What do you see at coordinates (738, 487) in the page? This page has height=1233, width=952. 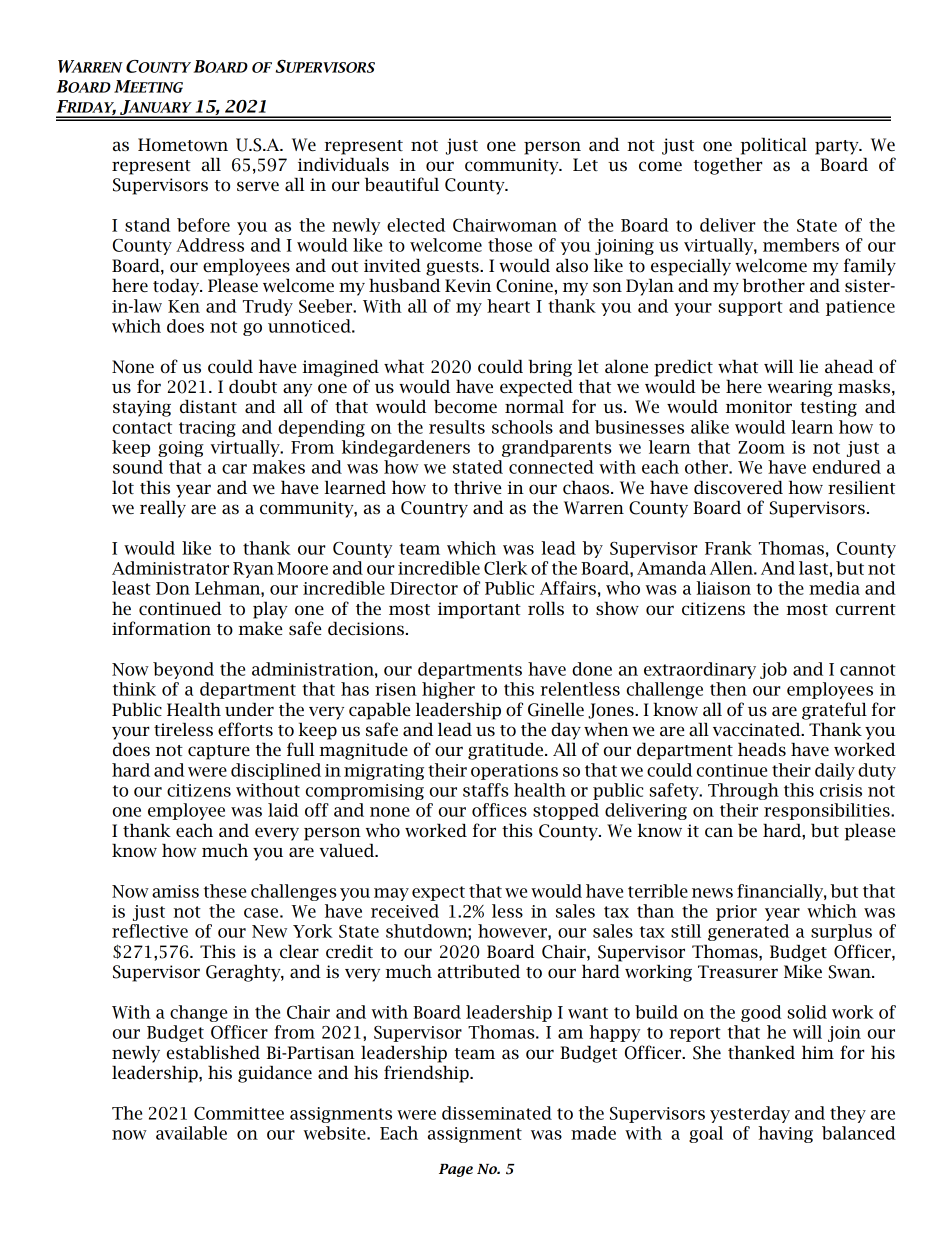 I see `discovered` at bounding box center [738, 487].
